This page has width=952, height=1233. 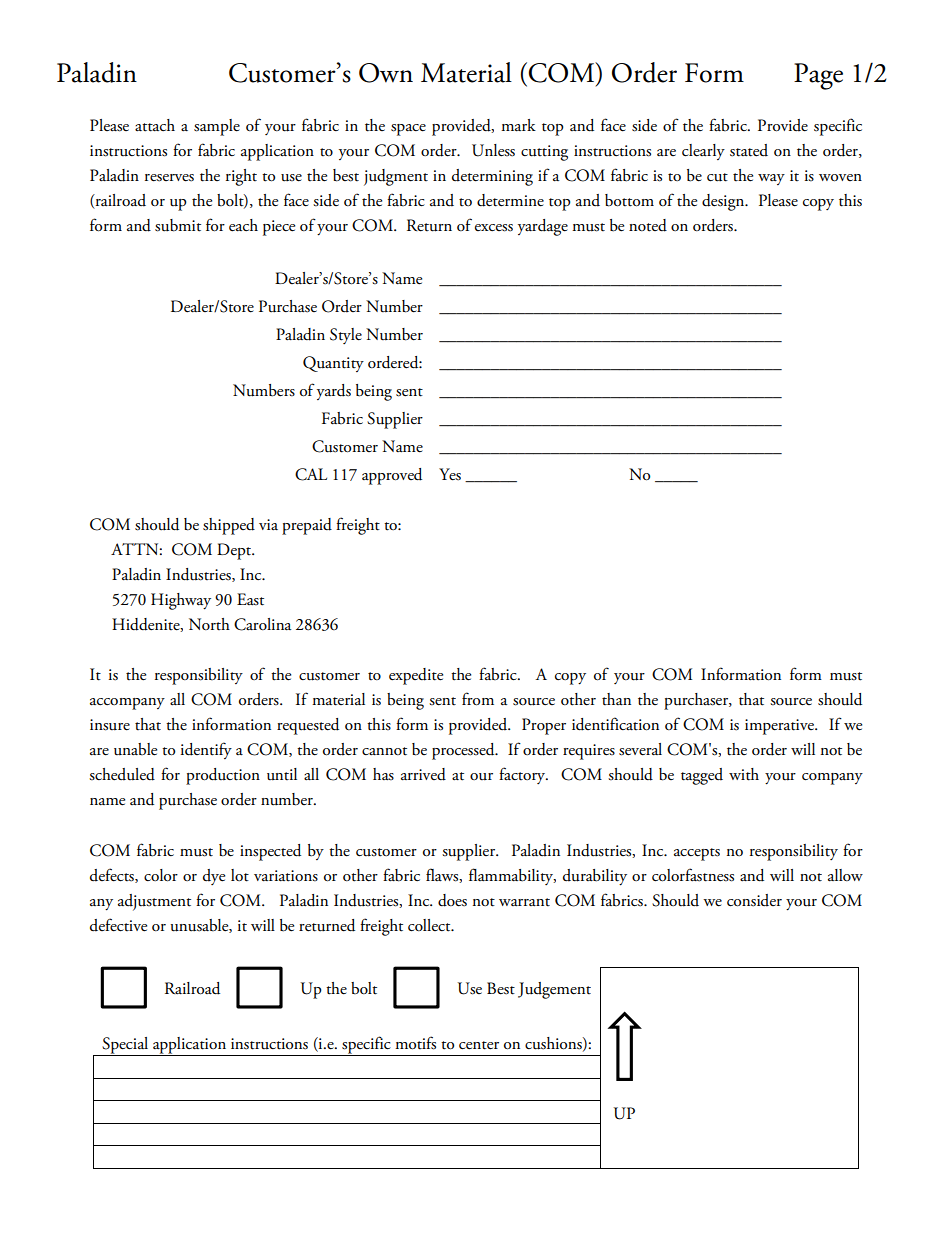 I want to click on Special, so click(x=125, y=1046).
